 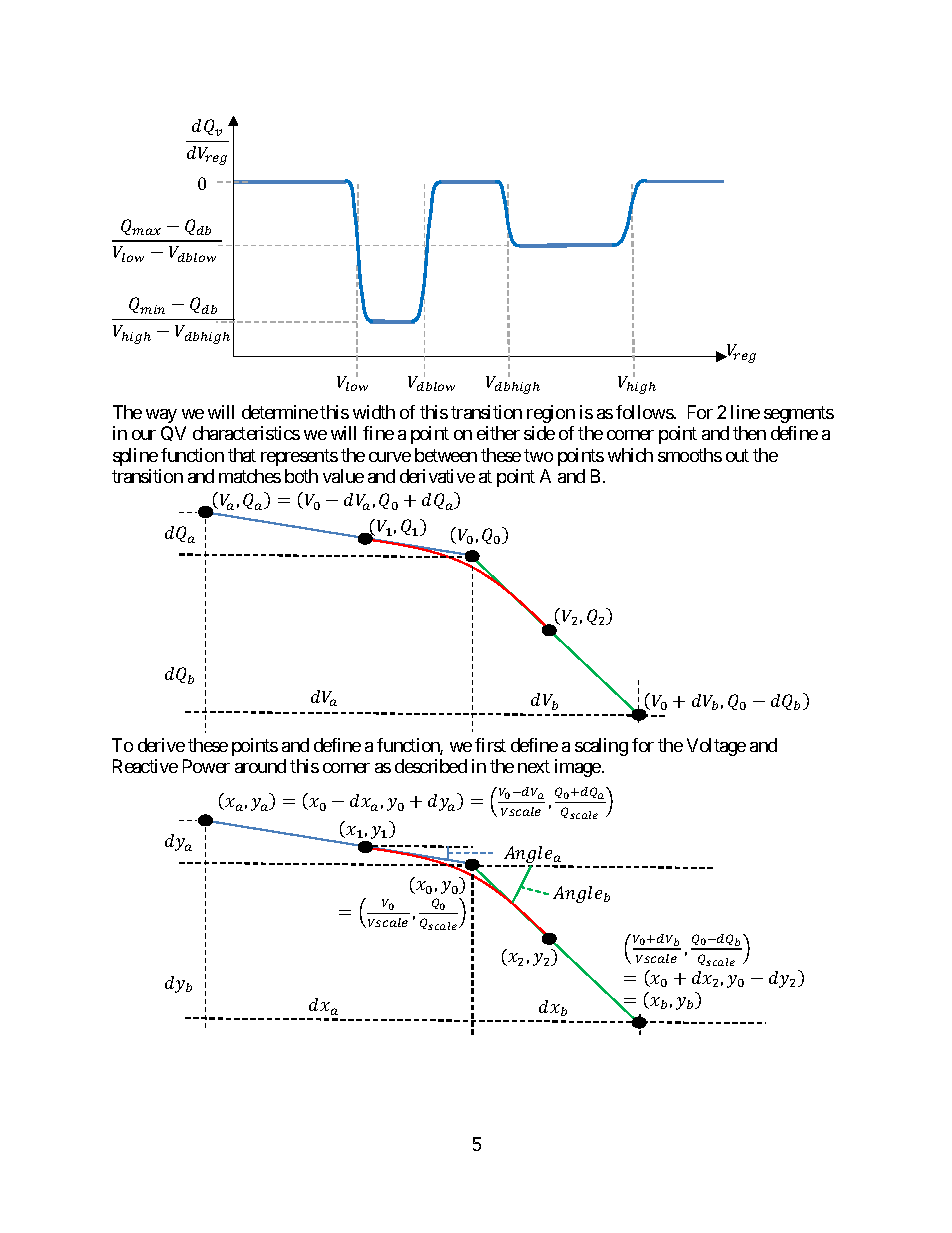 I want to click on both, so click(x=301, y=476).
